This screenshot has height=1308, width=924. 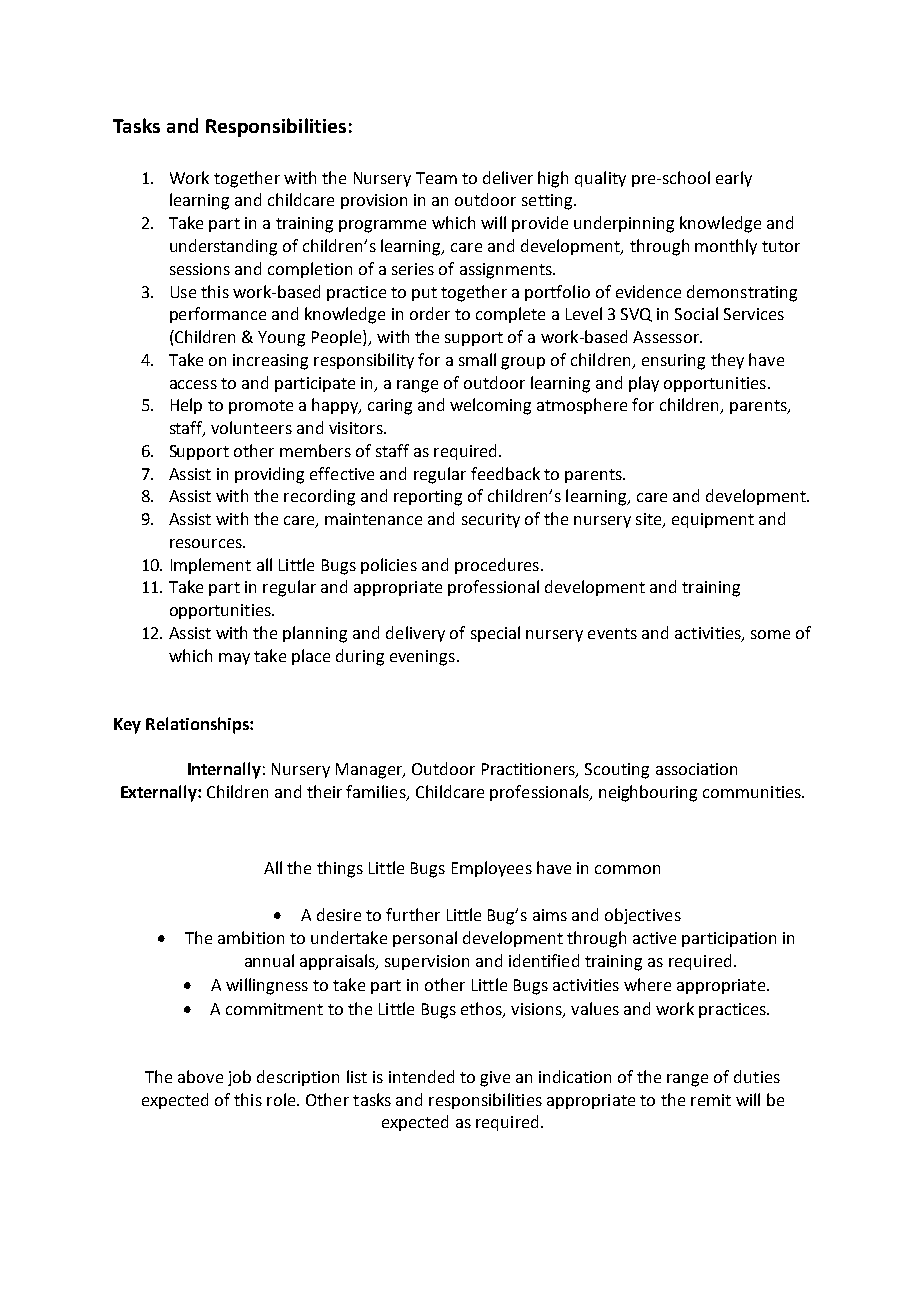 I want to click on above, so click(x=200, y=1076).
